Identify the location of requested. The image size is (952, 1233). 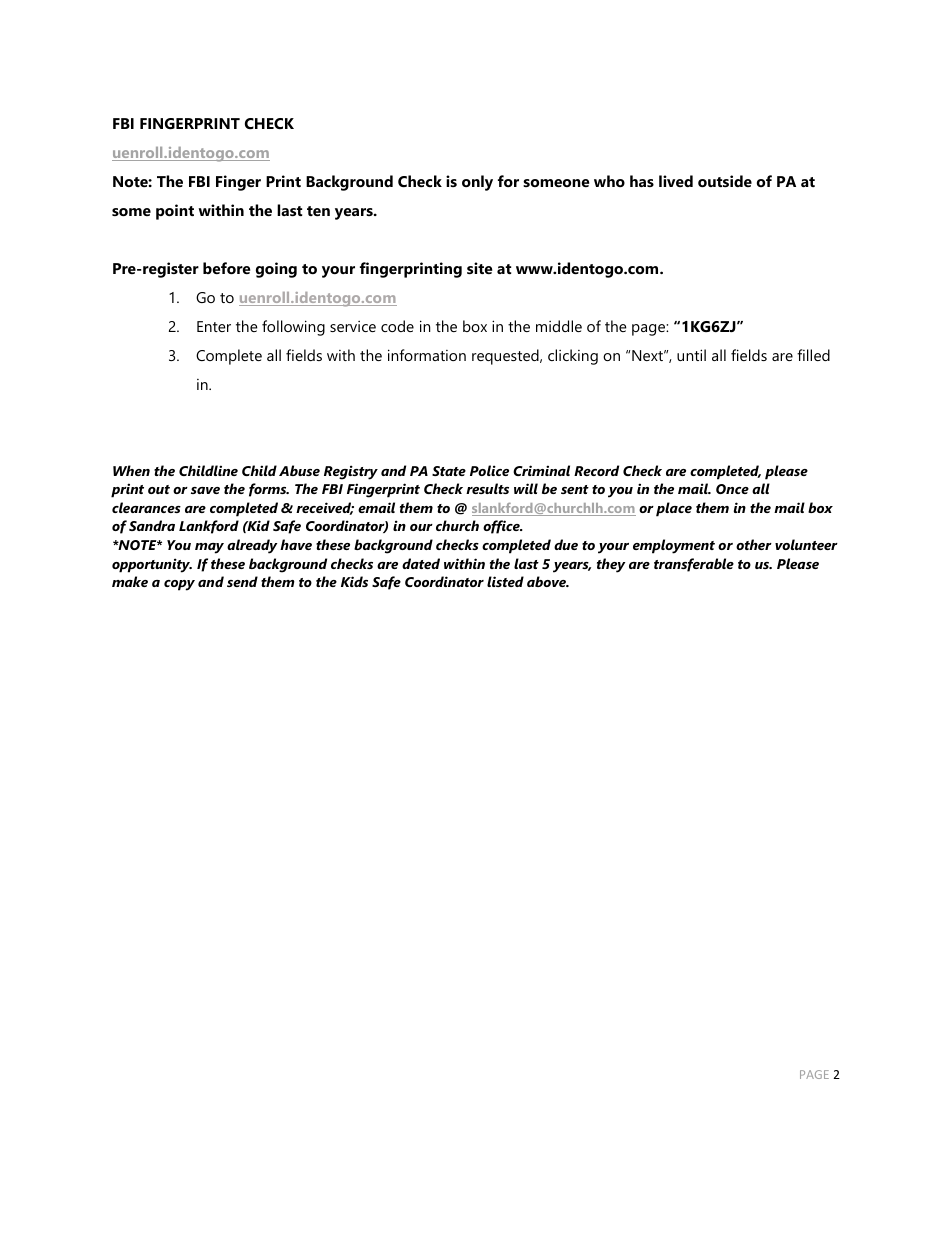
(506, 357).
